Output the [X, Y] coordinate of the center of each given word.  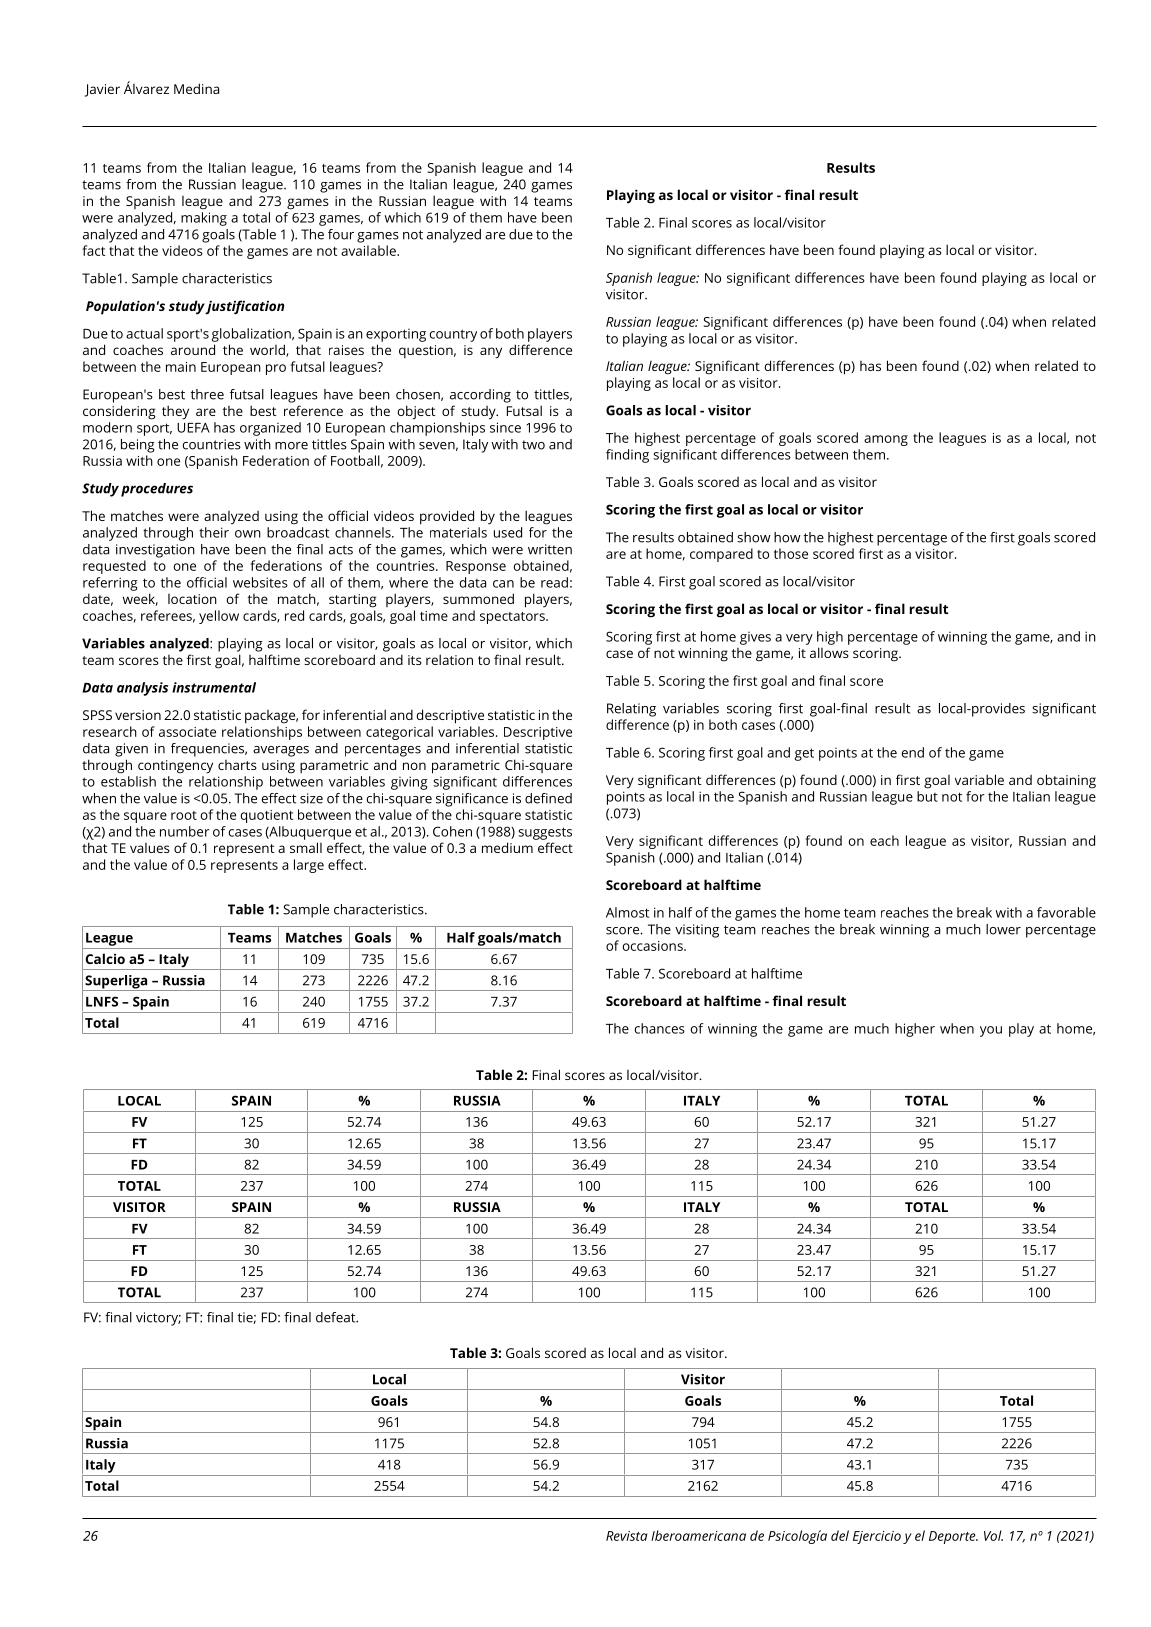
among [886, 440]
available [369, 250]
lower [1003, 929]
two [533, 445]
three [207, 394]
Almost [627, 912]
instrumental [214, 687]
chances [660, 1028]
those [791, 553]
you [991, 1031]
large [309, 866]
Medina [196, 88]
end [913, 752]
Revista [627, 1536]
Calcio [105, 958]
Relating [631, 710]
